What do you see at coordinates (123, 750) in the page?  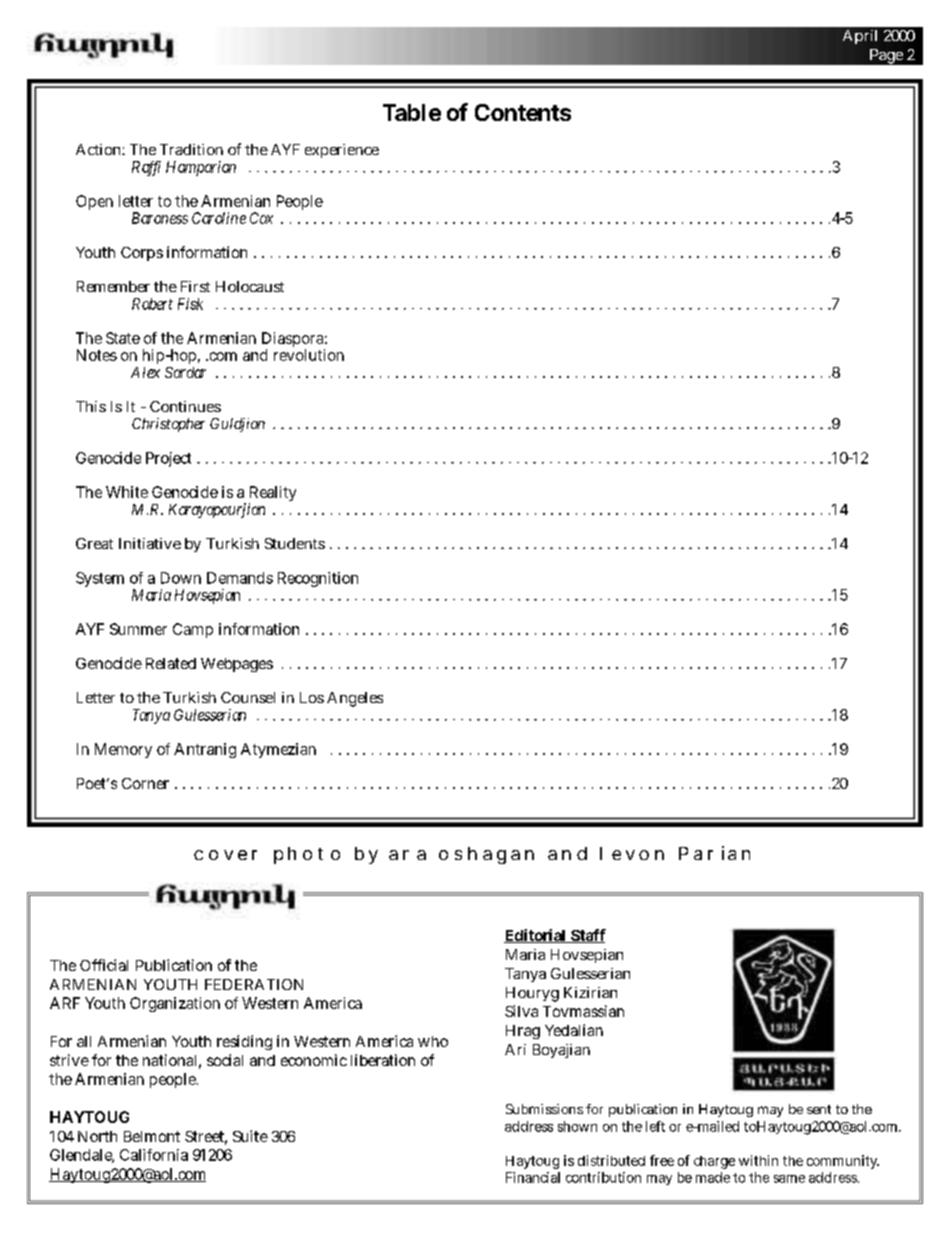 I see `Memory` at bounding box center [123, 750].
